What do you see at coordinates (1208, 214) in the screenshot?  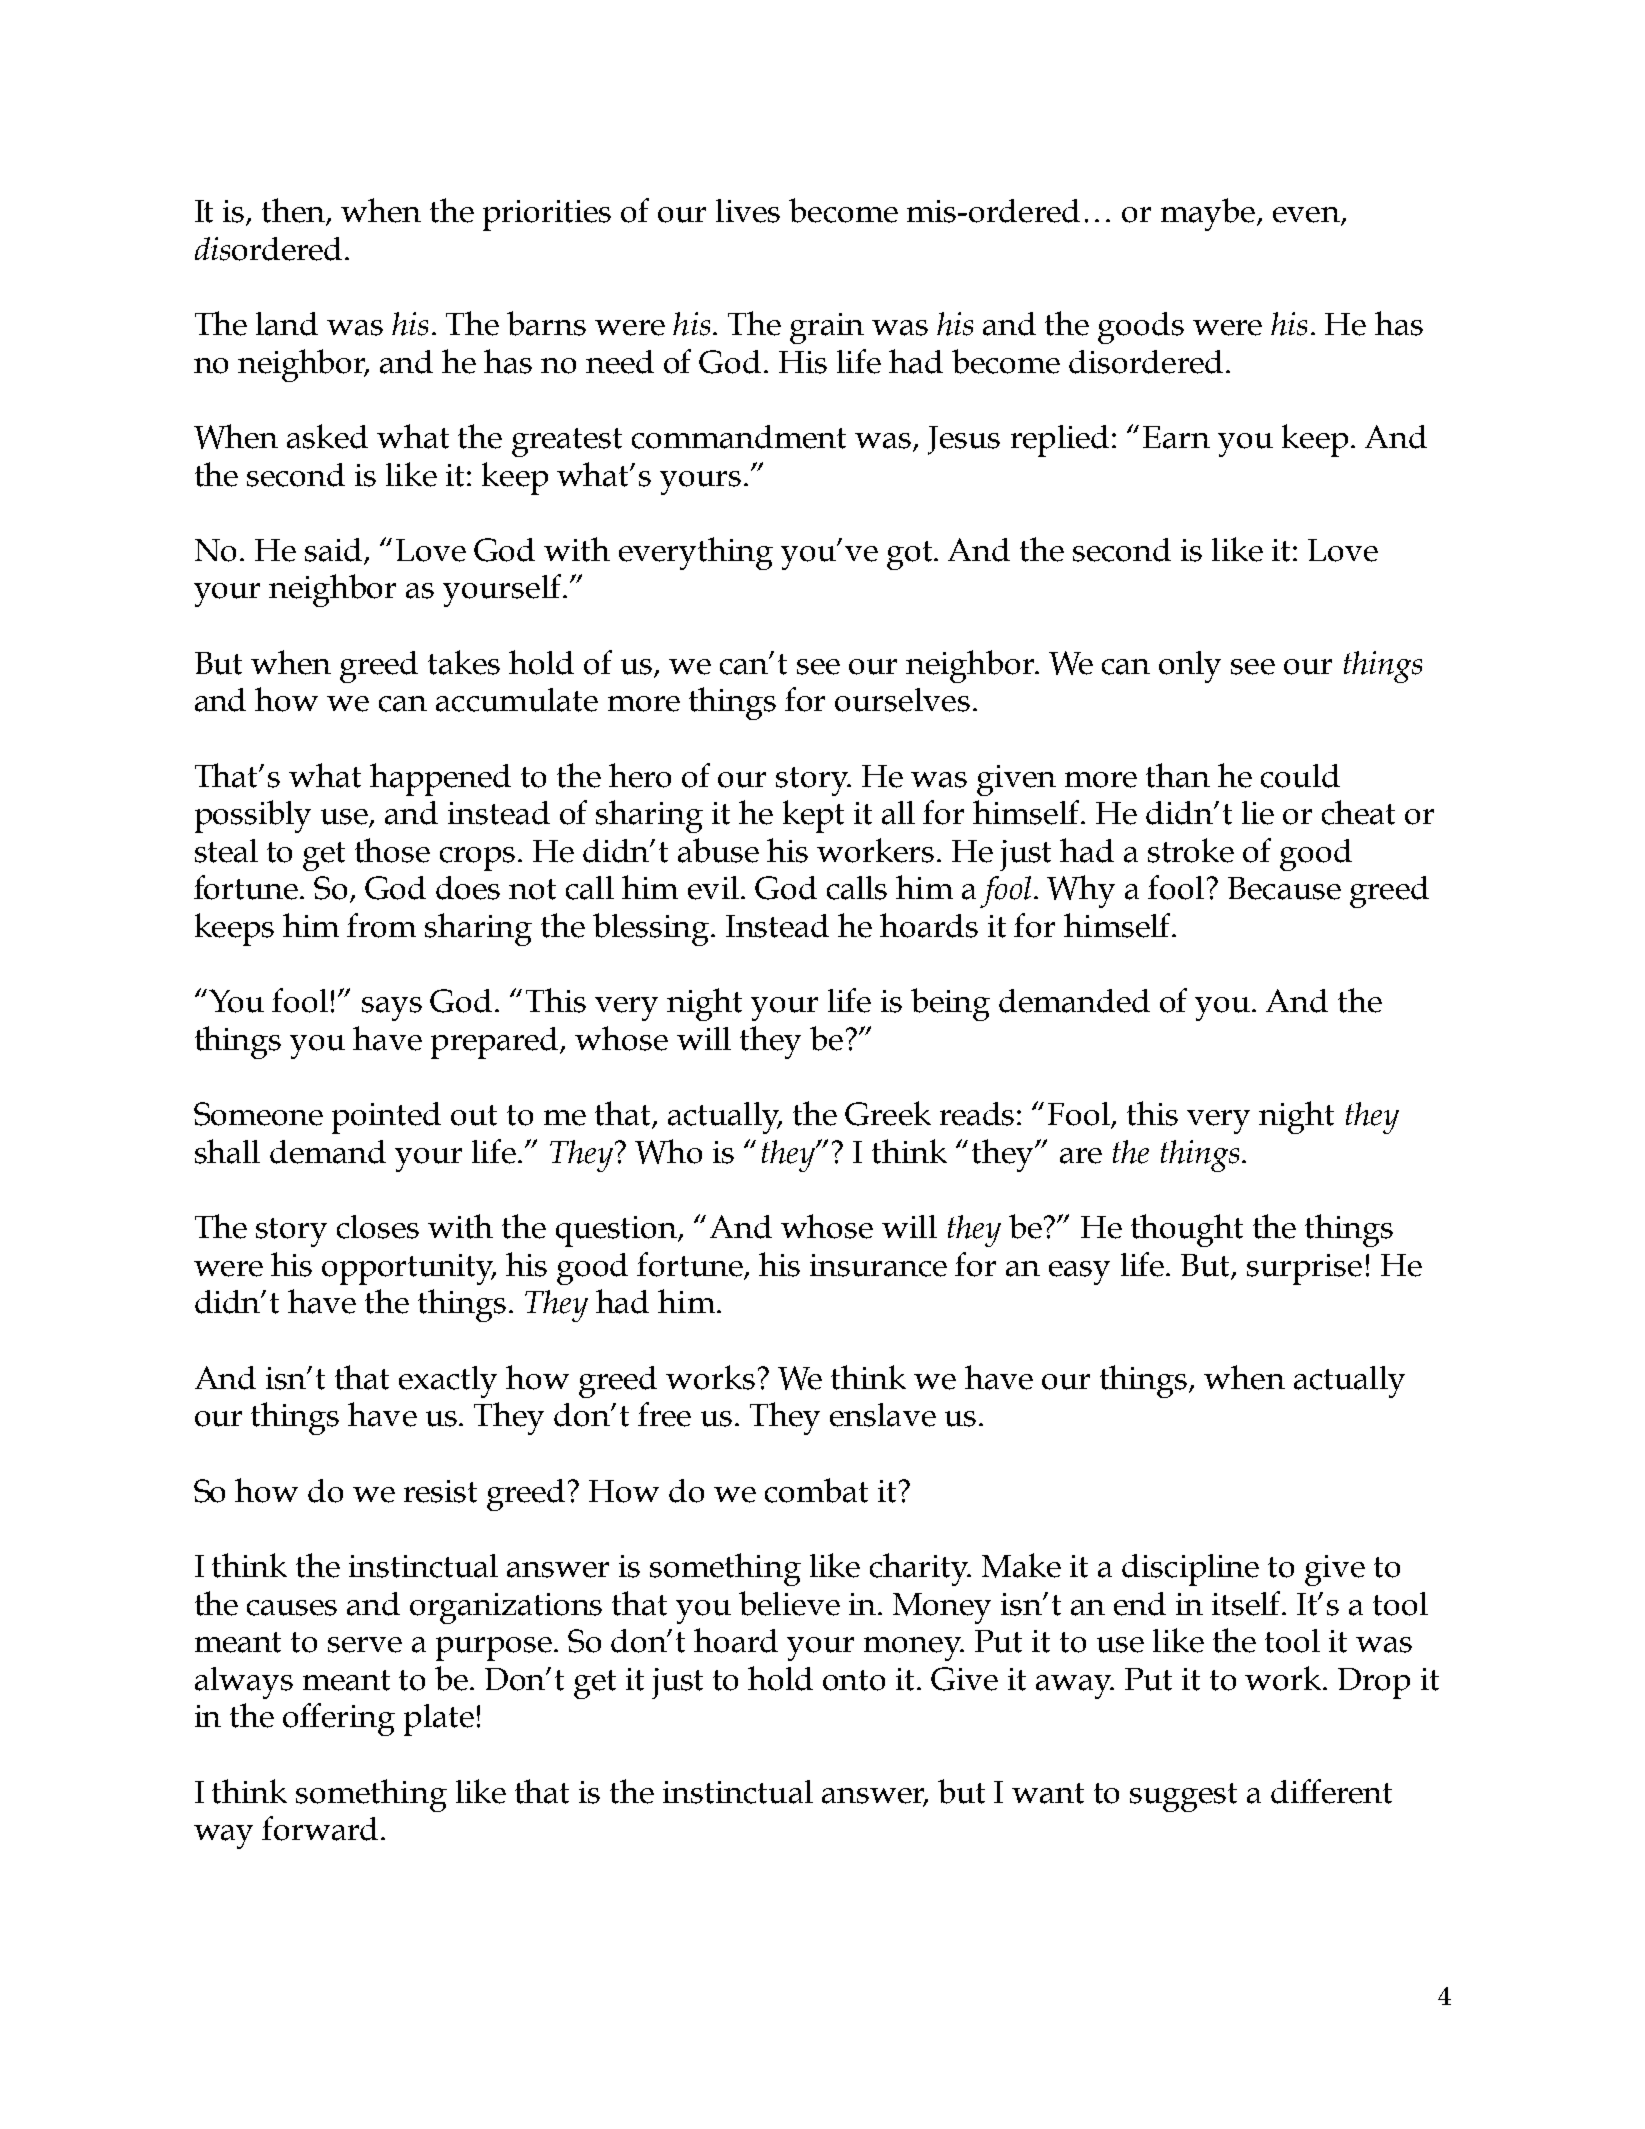 I see `maybe` at bounding box center [1208, 214].
